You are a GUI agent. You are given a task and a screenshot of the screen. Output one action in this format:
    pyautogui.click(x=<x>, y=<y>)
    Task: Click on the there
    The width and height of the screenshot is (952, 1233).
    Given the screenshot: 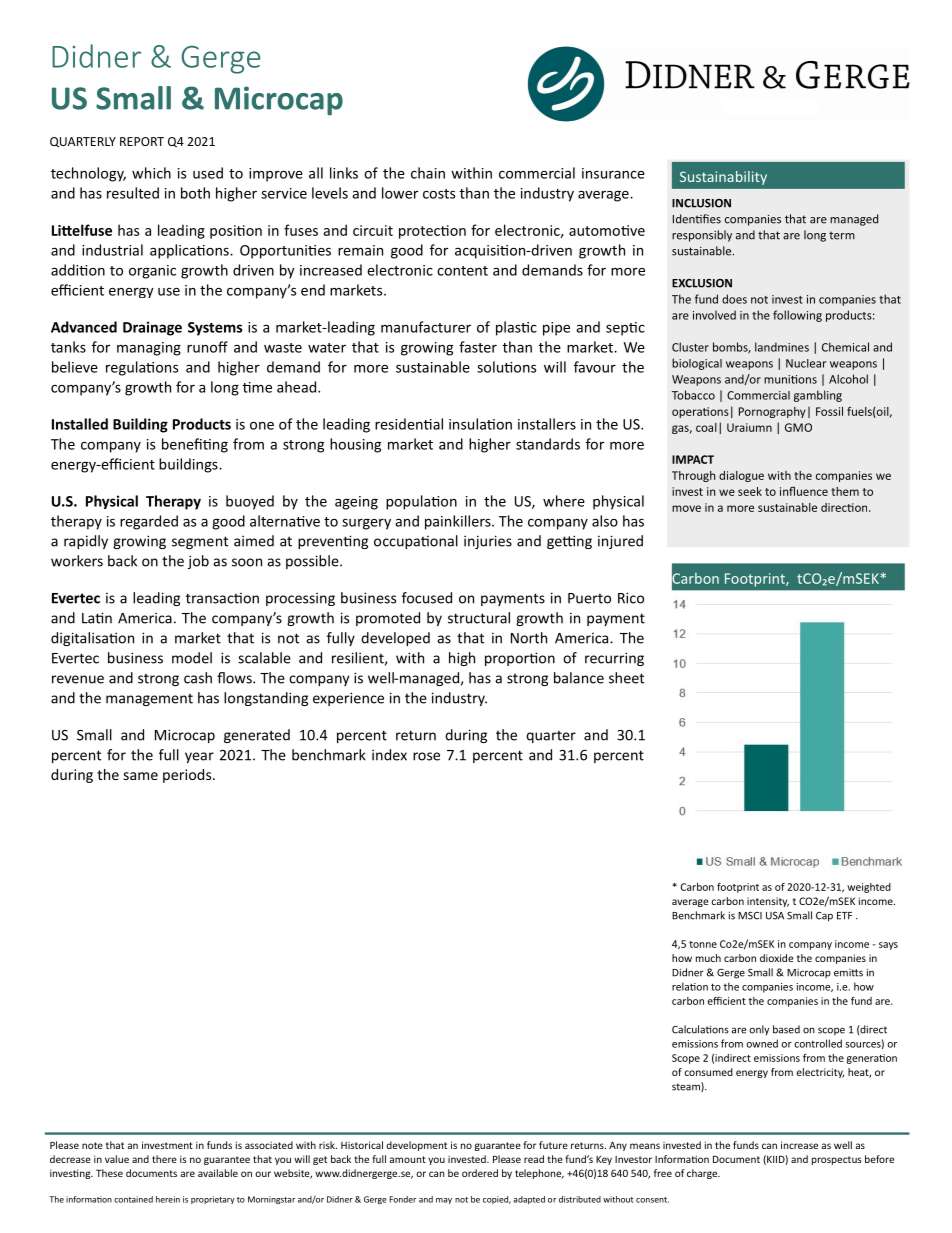 What is the action you would take?
    pyautogui.click(x=164, y=1159)
